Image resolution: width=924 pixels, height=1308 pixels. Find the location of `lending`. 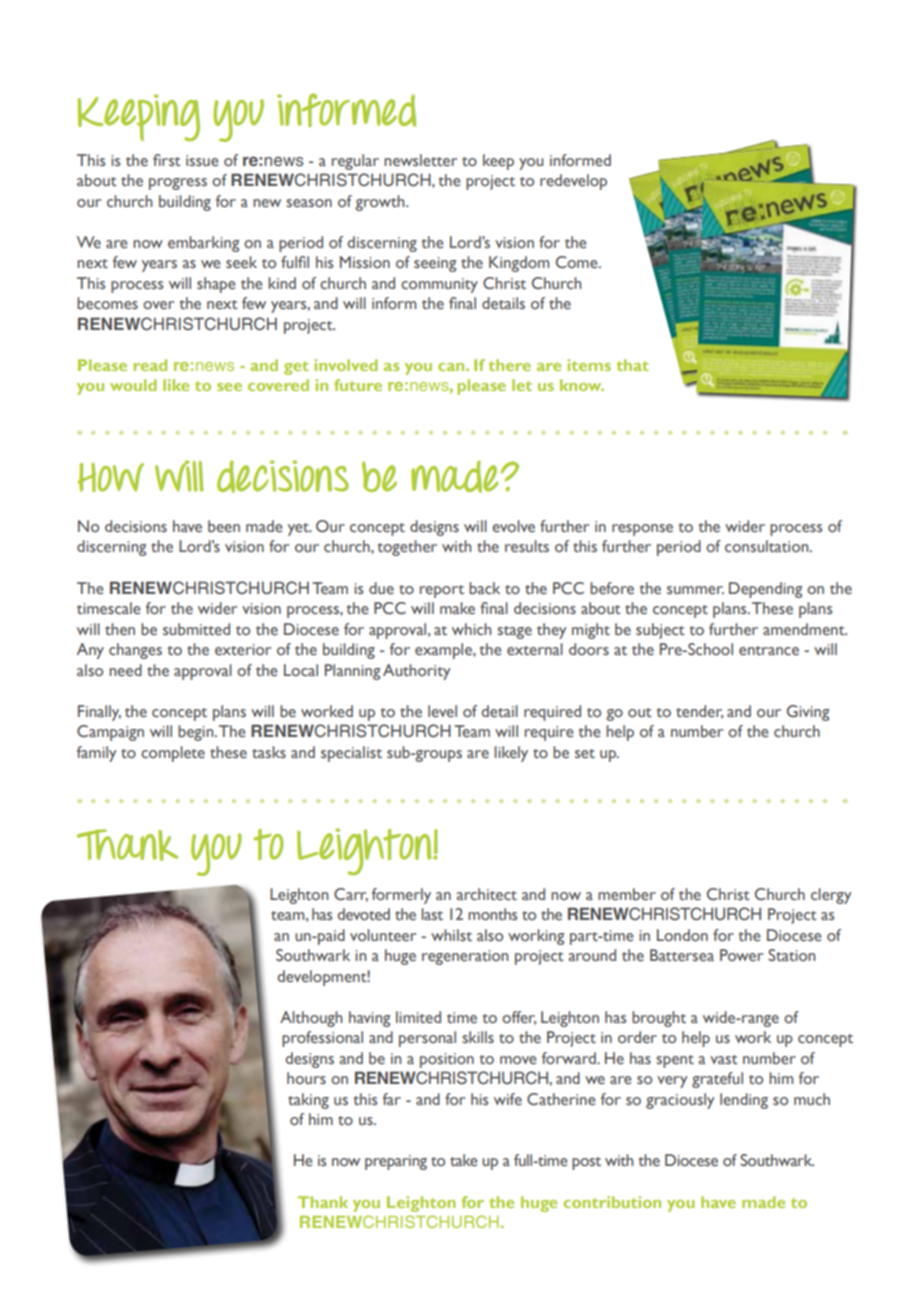

lending is located at coordinates (744, 1101).
